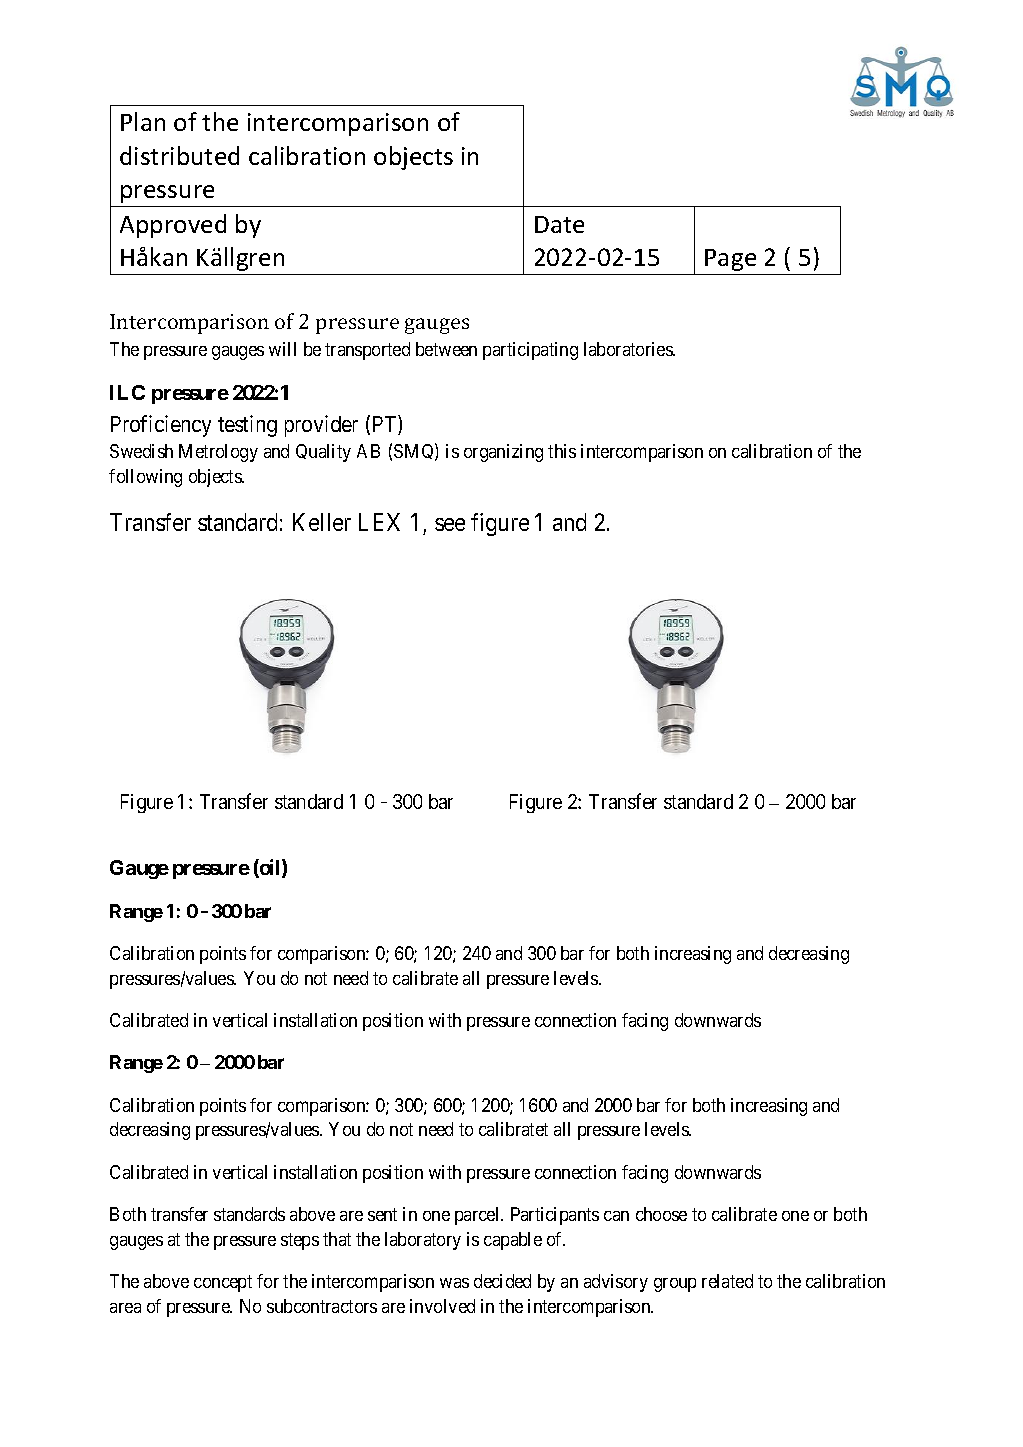  What do you see at coordinates (450, 524) in the document?
I see `see` at bounding box center [450, 524].
